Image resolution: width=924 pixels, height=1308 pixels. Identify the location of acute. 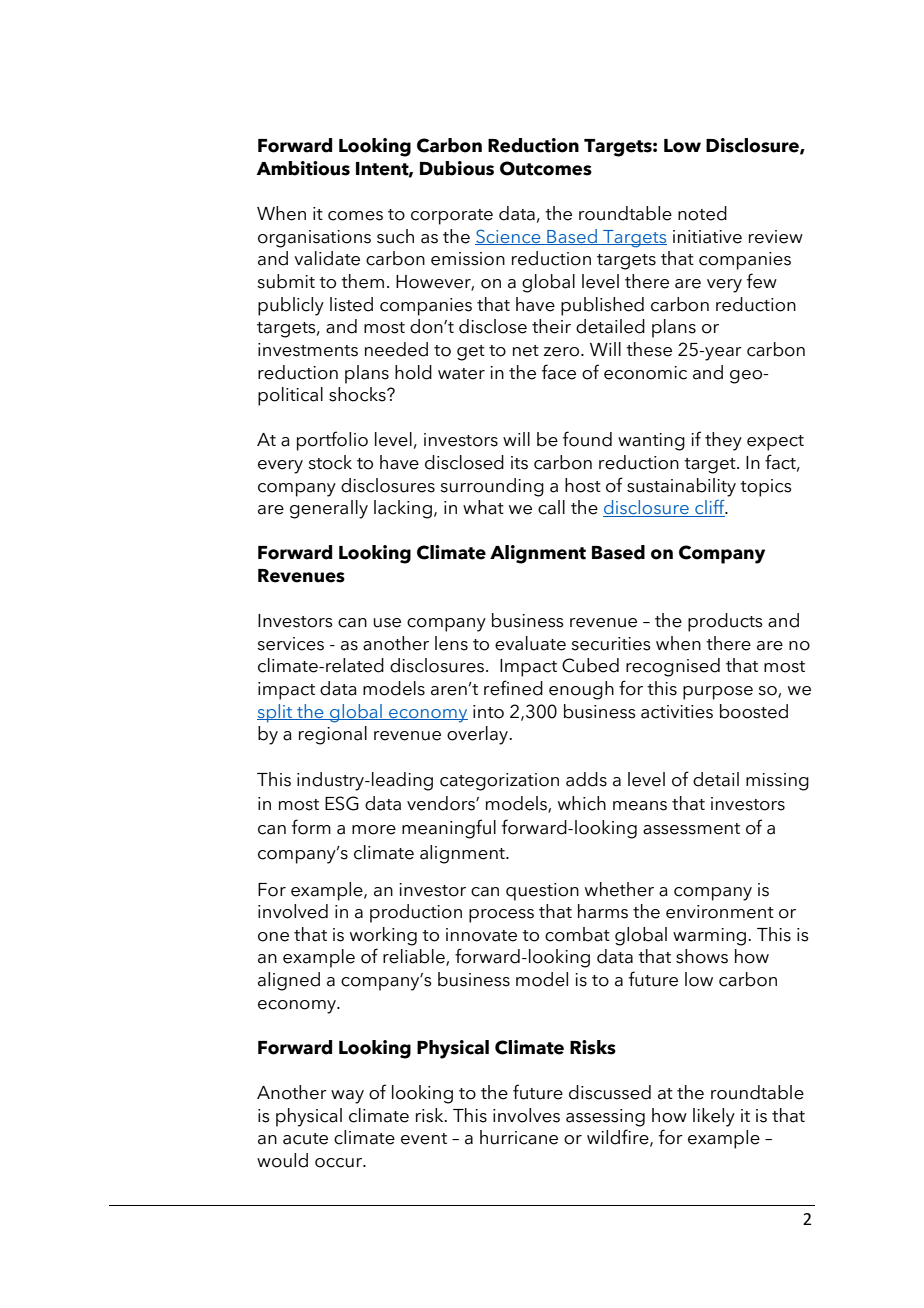
(305, 1139).
